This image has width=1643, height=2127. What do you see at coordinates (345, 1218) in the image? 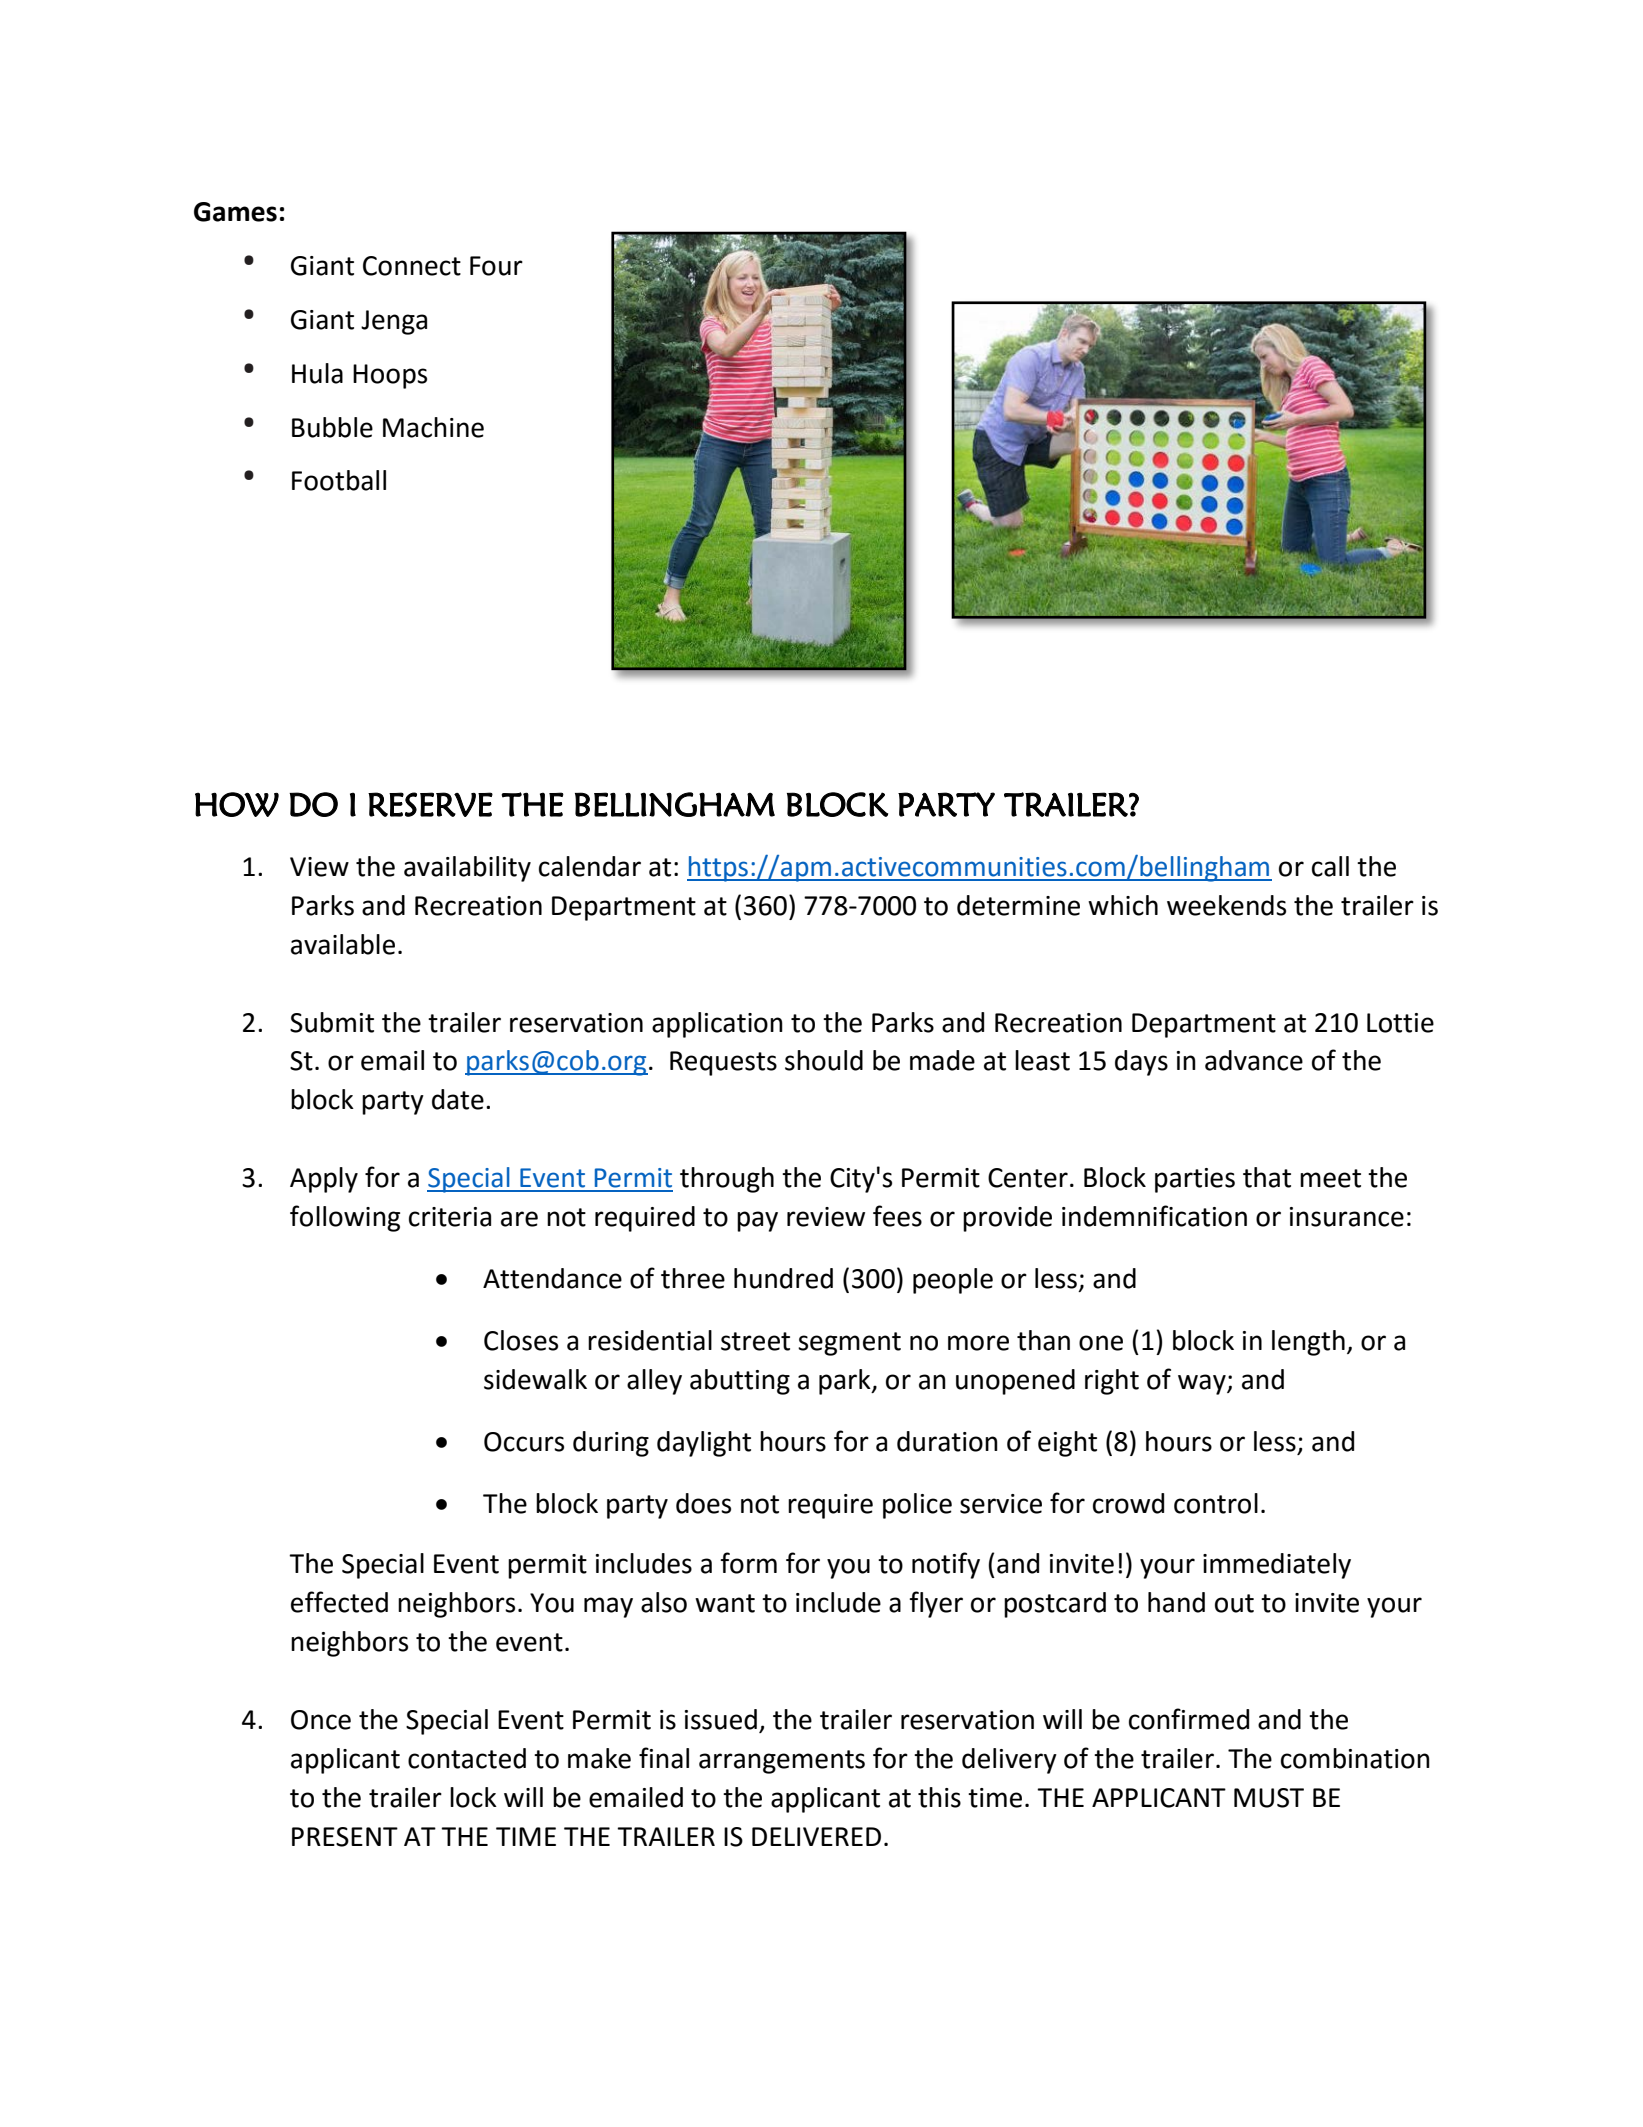
I see `following` at bounding box center [345, 1218].
